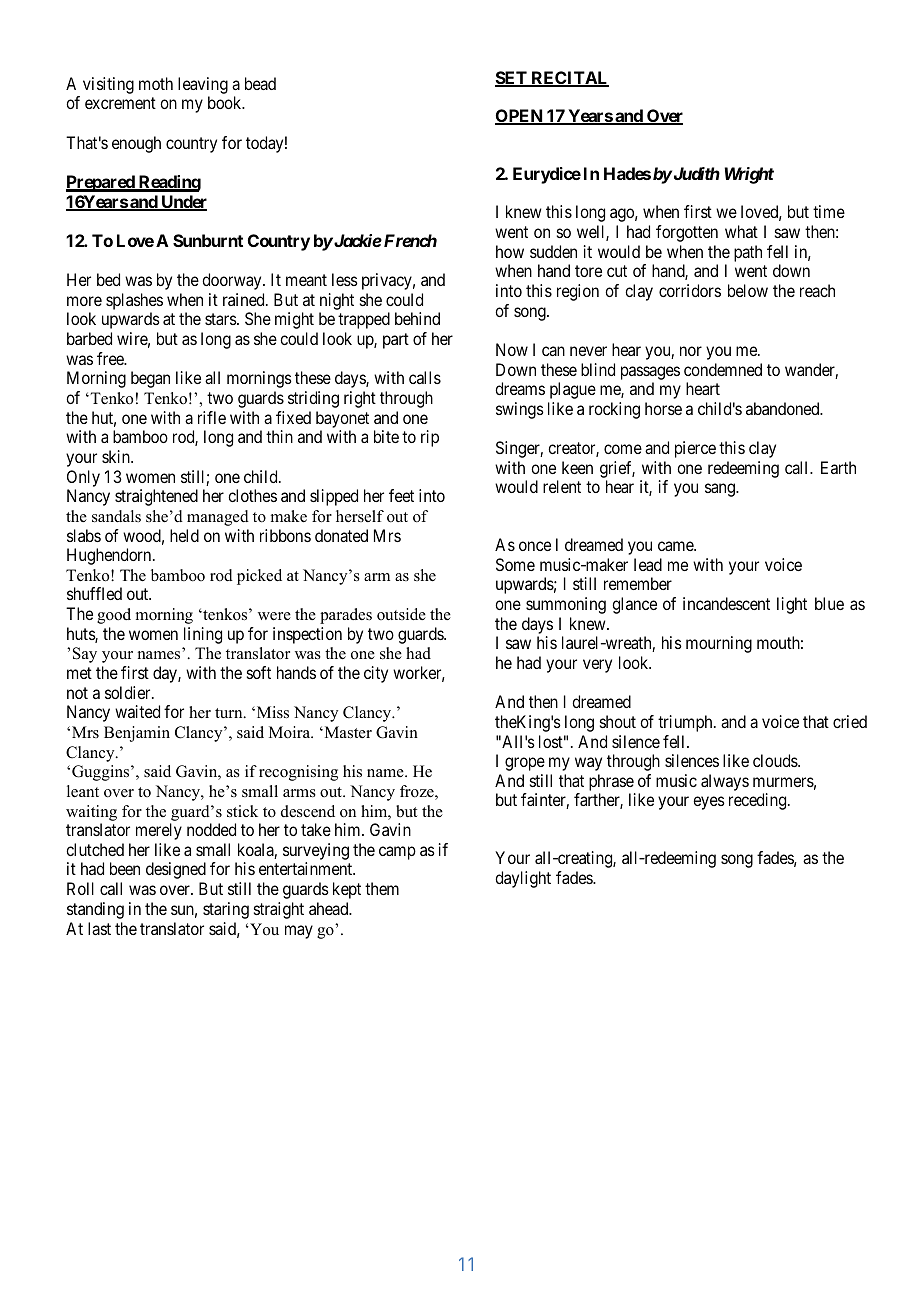 This screenshot has height=1307, width=924. What do you see at coordinates (719, 644) in the screenshot?
I see `mourning` at bounding box center [719, 644].
